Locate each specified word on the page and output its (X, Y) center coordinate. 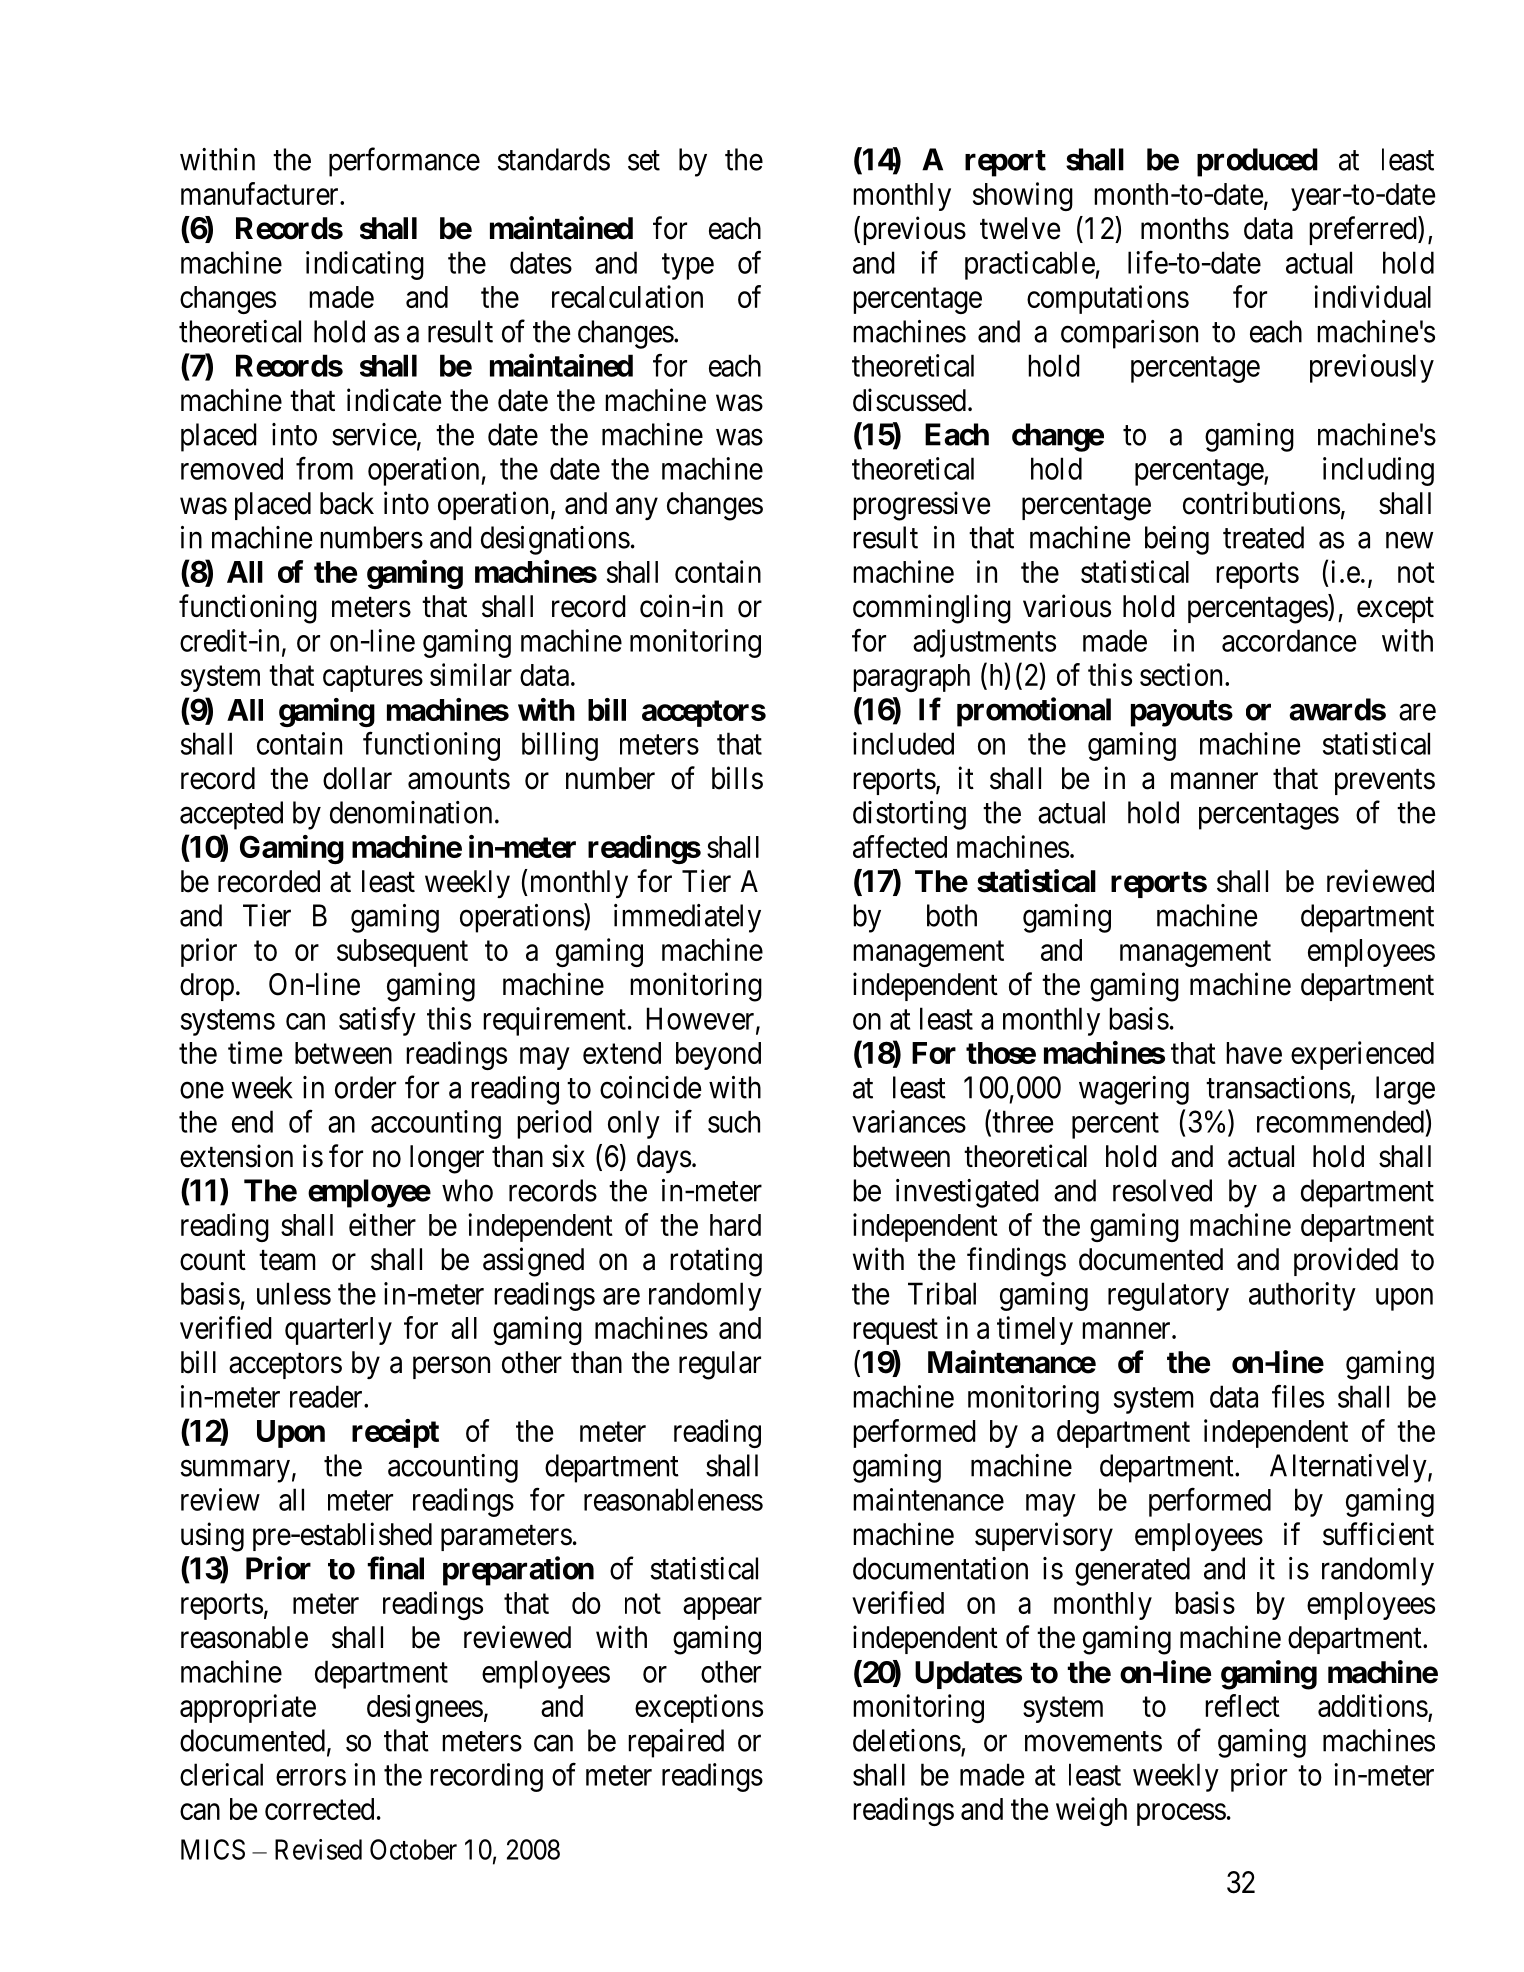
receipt (395, 1433)
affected (900, 846)
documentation (940, 1568)
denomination (411, 812)
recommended (1340, 1121)
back (347, 503)
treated (1263, 537)
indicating (365, 265)
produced (1257, 162)
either (382, 1224)
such (734, 1121)
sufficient (1378, 1534)
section (1181, 674)
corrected (319, 1809)
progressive (921, 506)
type (688, 267)
